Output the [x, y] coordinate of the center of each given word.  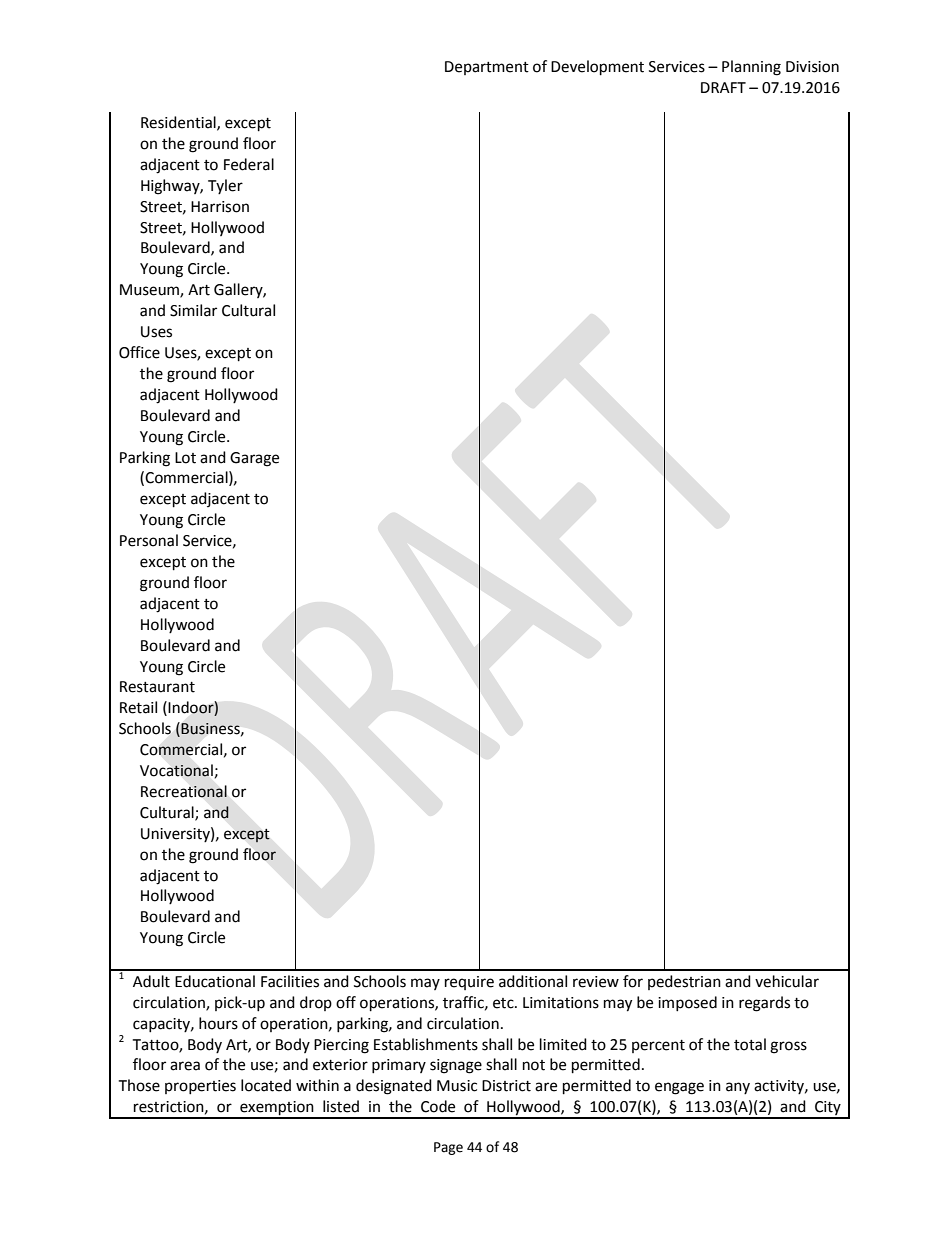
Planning [751, 68]
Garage [254, 459]
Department [487, 68]
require [469, 983]
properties [200, 1087]
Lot [185, 458]
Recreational [184, 791]
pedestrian [684, 982]
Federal [249, 164]
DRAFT [723, 87]
